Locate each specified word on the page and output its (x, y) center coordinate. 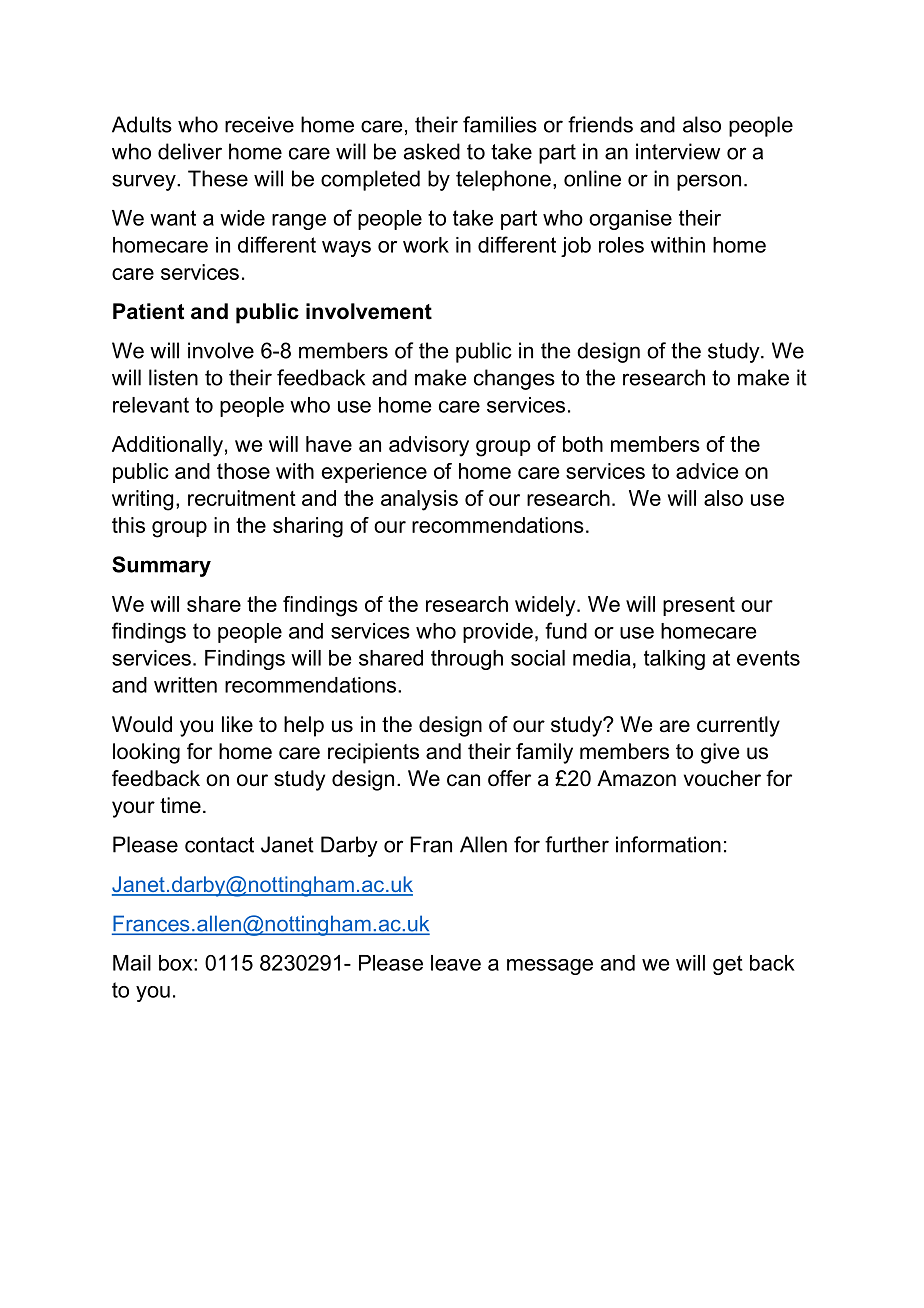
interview (678, 151)
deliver (190, 151)
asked (432, 151)
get (728, 965)
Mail (132, 963)
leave (456, 963)
